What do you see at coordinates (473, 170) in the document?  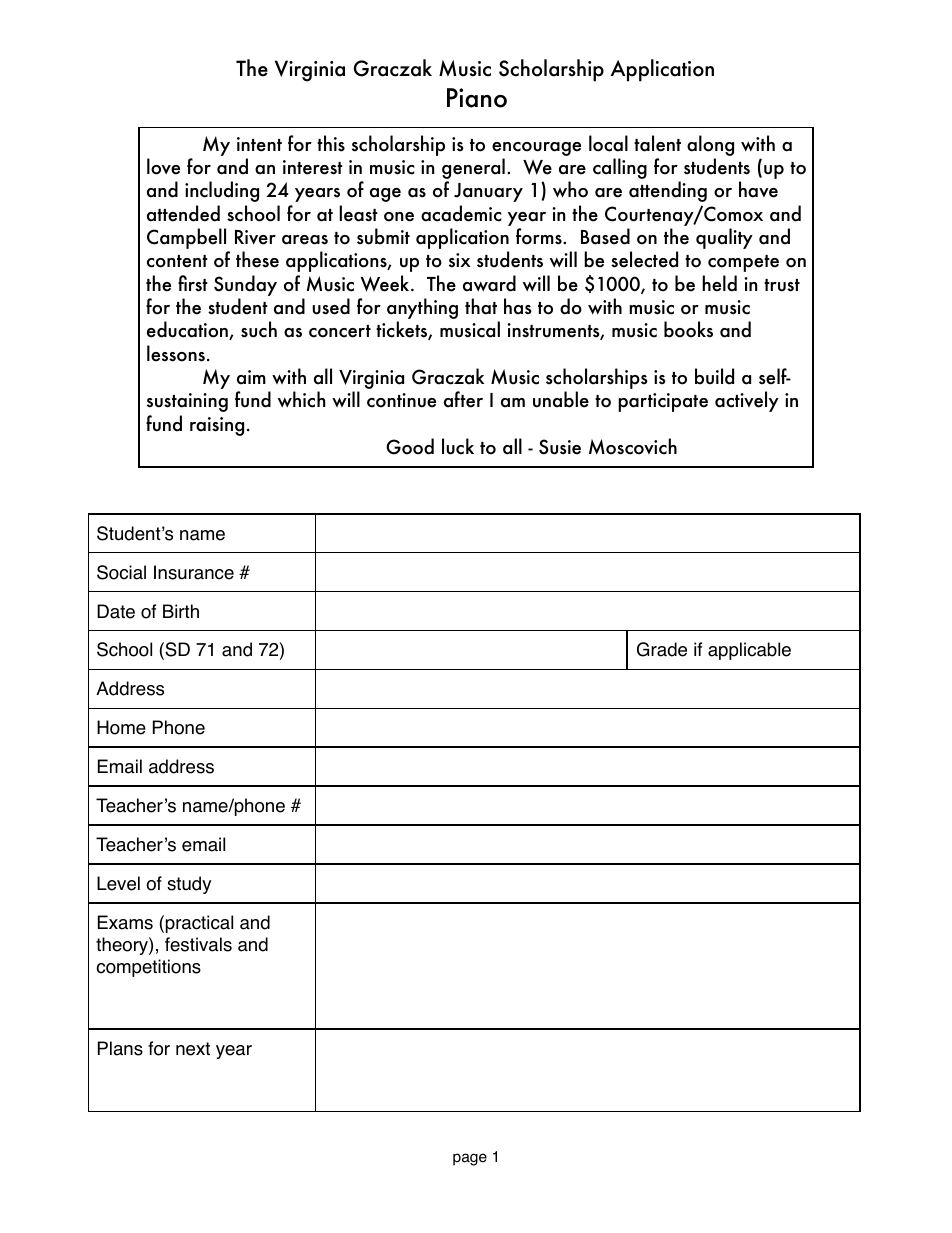 I see `general` at bounding box center [473, 170].
